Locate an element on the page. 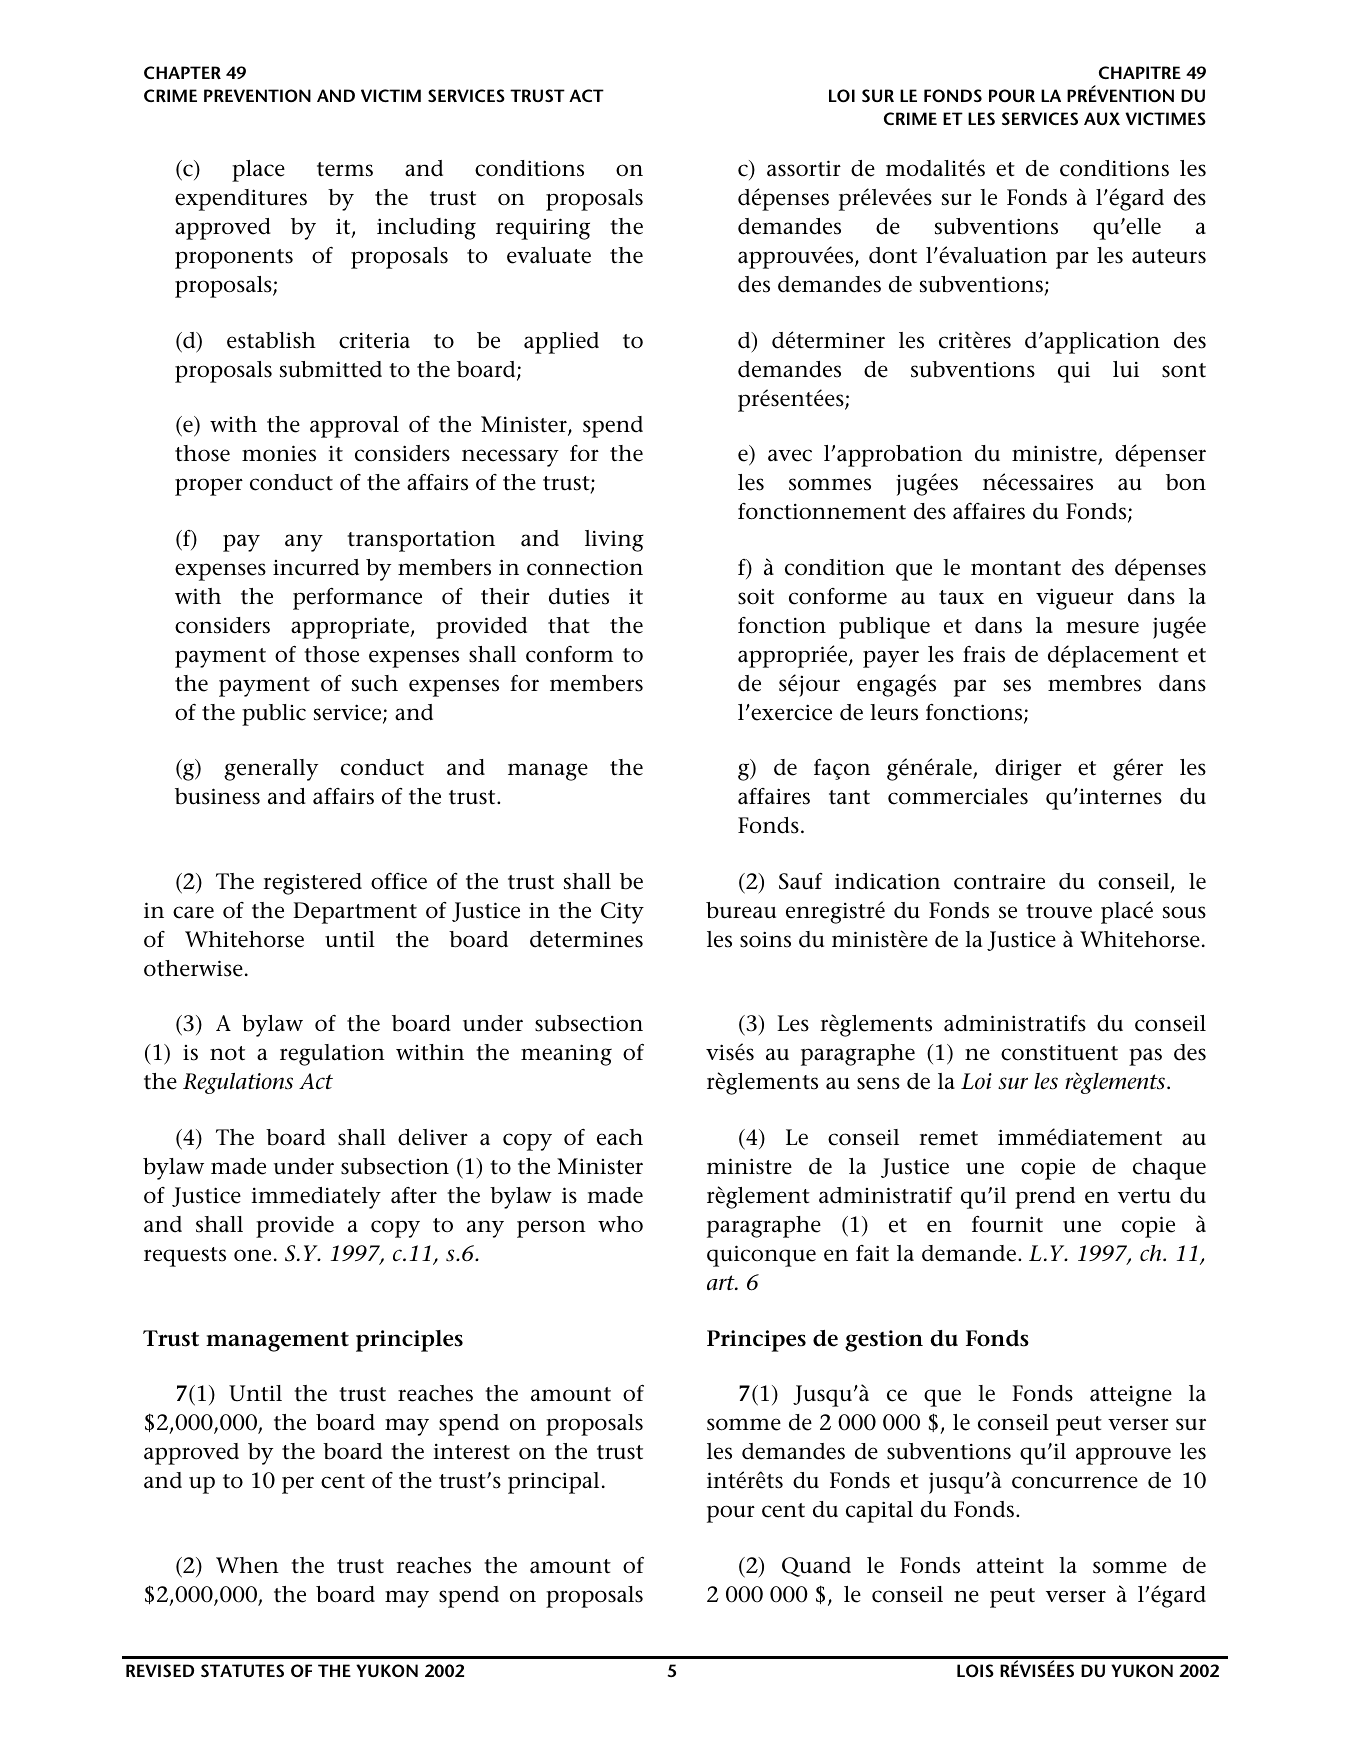 The width and height of the image is (1350, 1747). terms is located at coordinates (345, 169).
